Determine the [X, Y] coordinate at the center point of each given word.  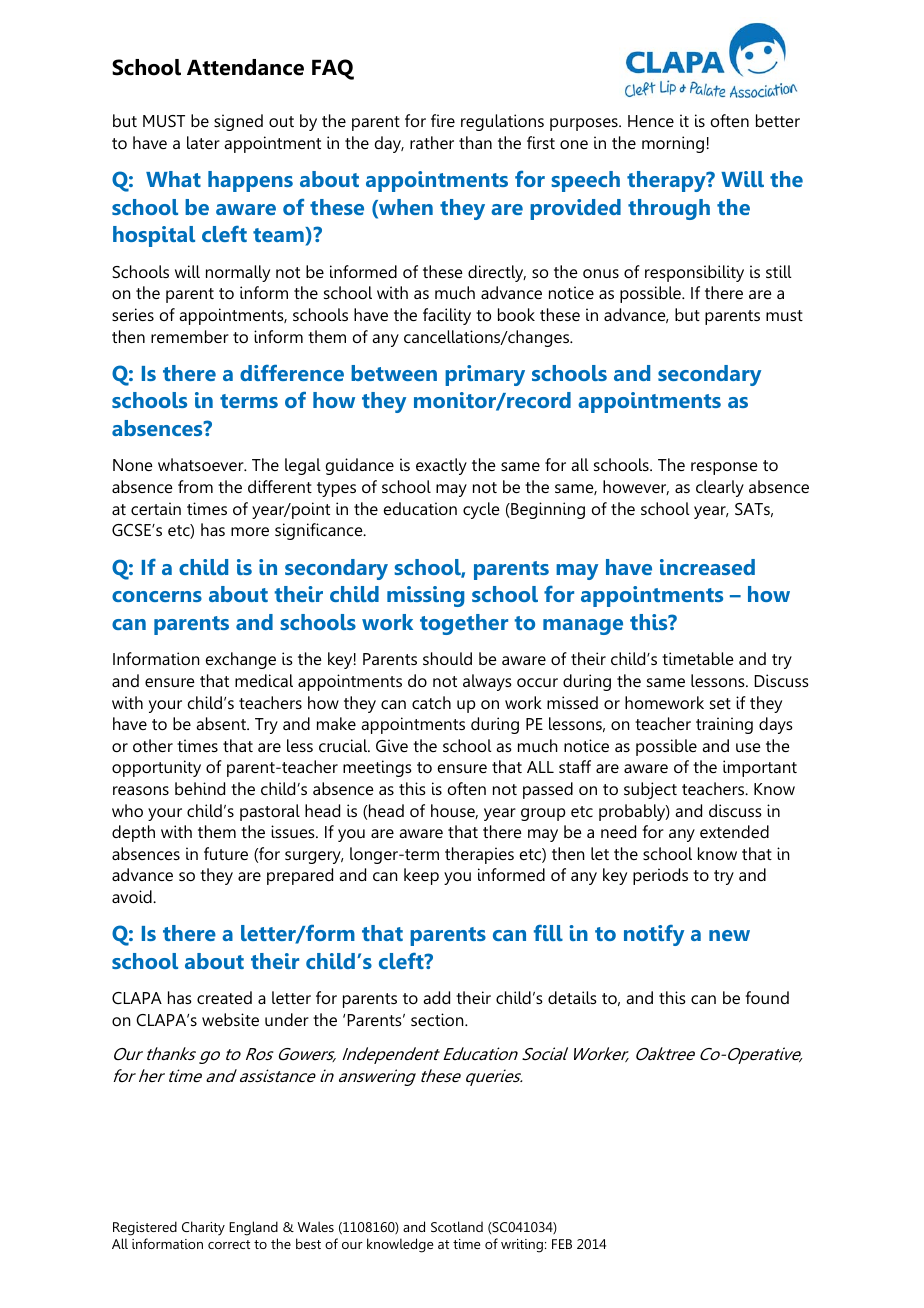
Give [392, 745]
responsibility [694, 273]
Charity [203, 1228]
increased [707, 567]
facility [447, 316]
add [436, 997]
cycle [481, 510]
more [250, 531]
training [724, 725]
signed [238, 122]
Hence [651, 121]
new [729, 935]
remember [190, 336]
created [224, 997]
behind [200, 788]
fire [443, 120]
